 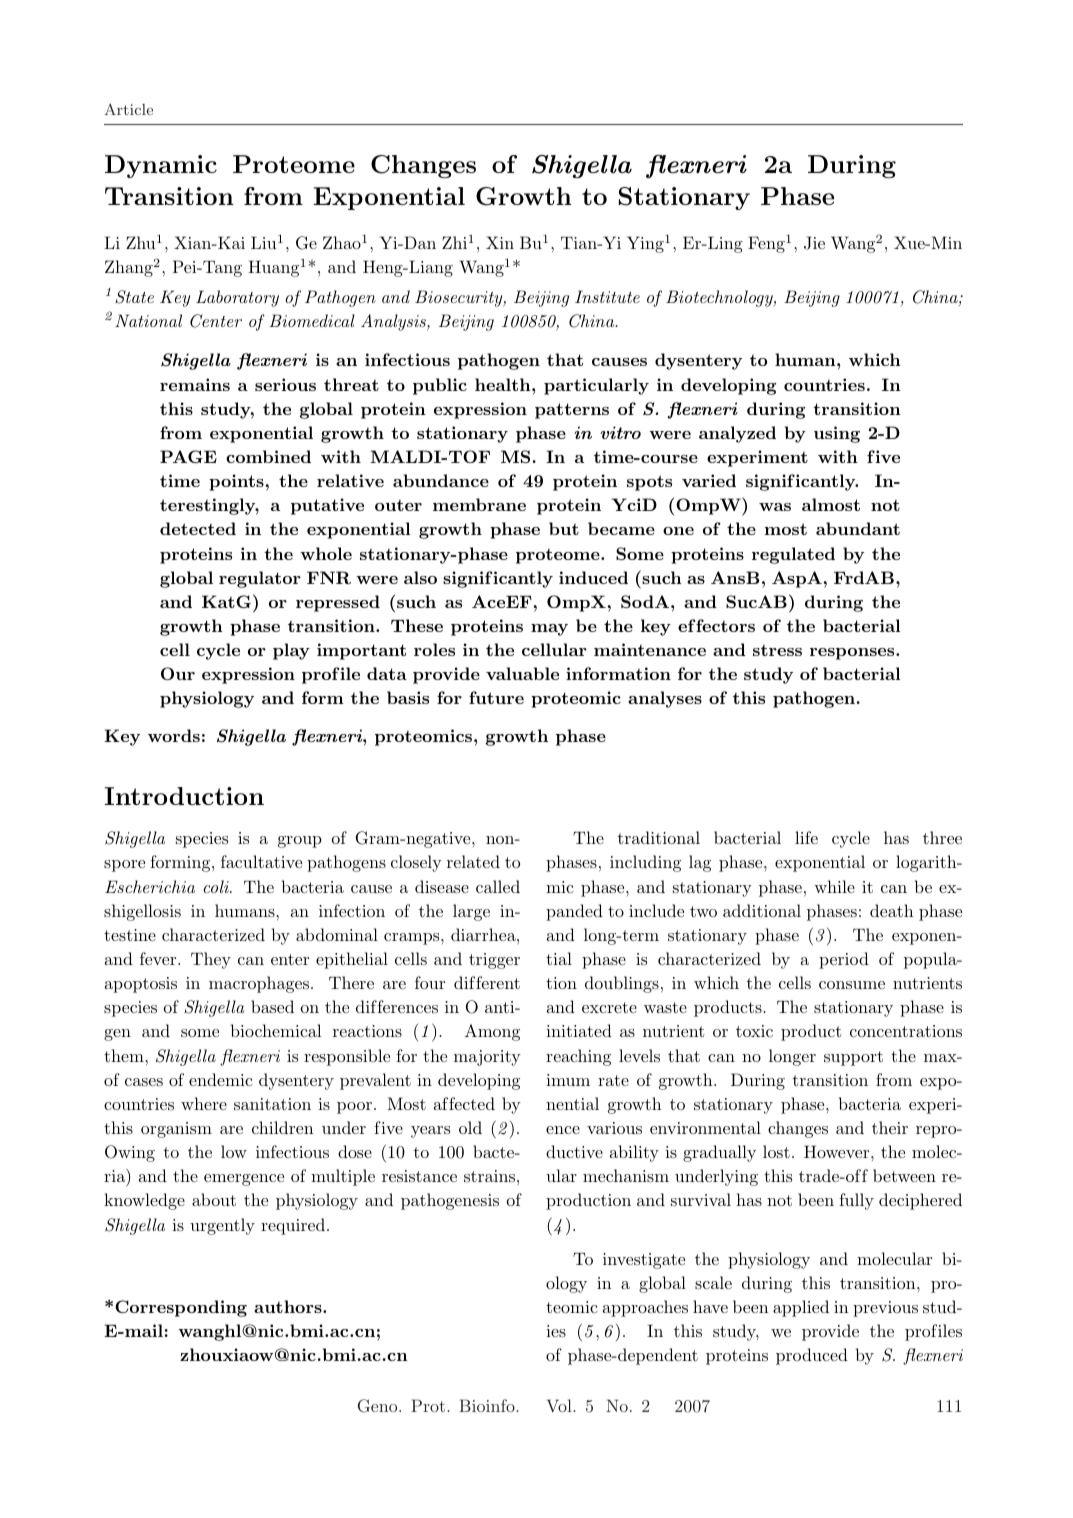 What do you see at coordinates (572, 411) in the image?
I see `patterns` at bounding box center [572, 411].
